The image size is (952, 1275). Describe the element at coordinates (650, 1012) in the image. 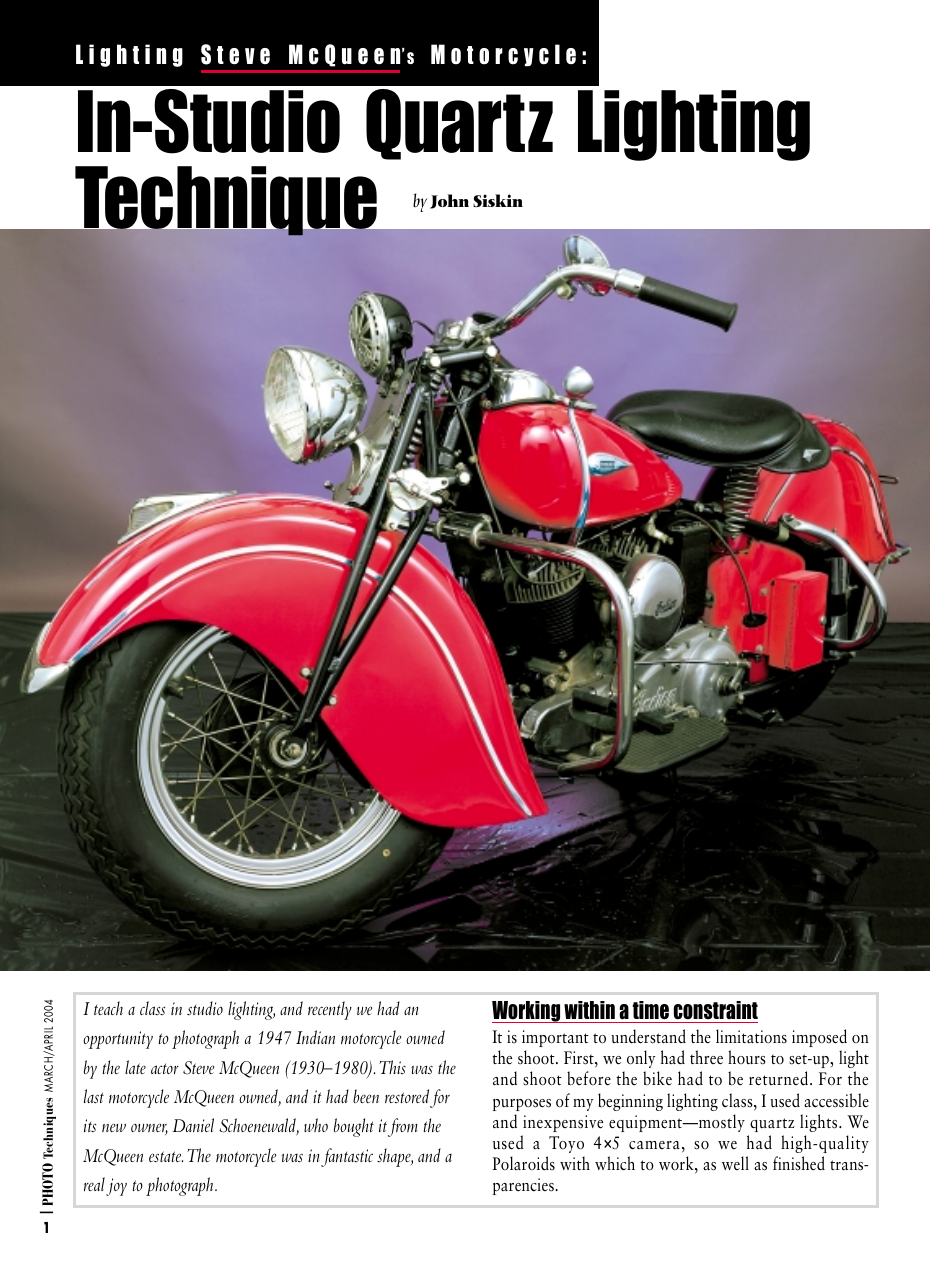

I see `time` at that location.
